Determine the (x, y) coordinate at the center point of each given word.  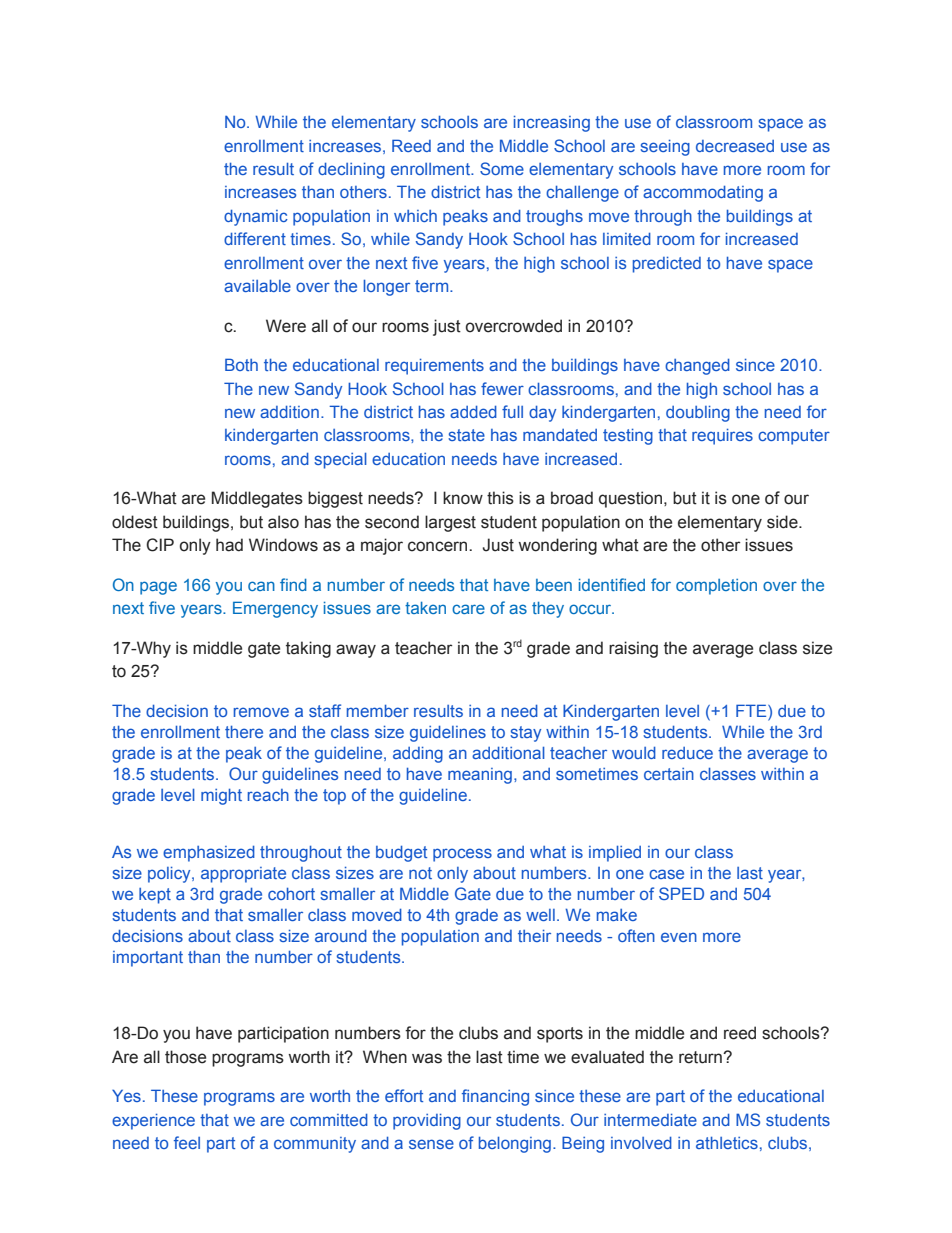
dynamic (256, 218)
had (229, 545)
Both (241, 364)
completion (716, 587)
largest (450, 523)
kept (155, 896)
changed (697, 367)
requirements (434, 367)
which (415, 216)
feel (187, 1142)
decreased (735, 146)
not (420, 873)
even (679, 937)
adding (418, 755)
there (244, 732)
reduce (687, 753)
